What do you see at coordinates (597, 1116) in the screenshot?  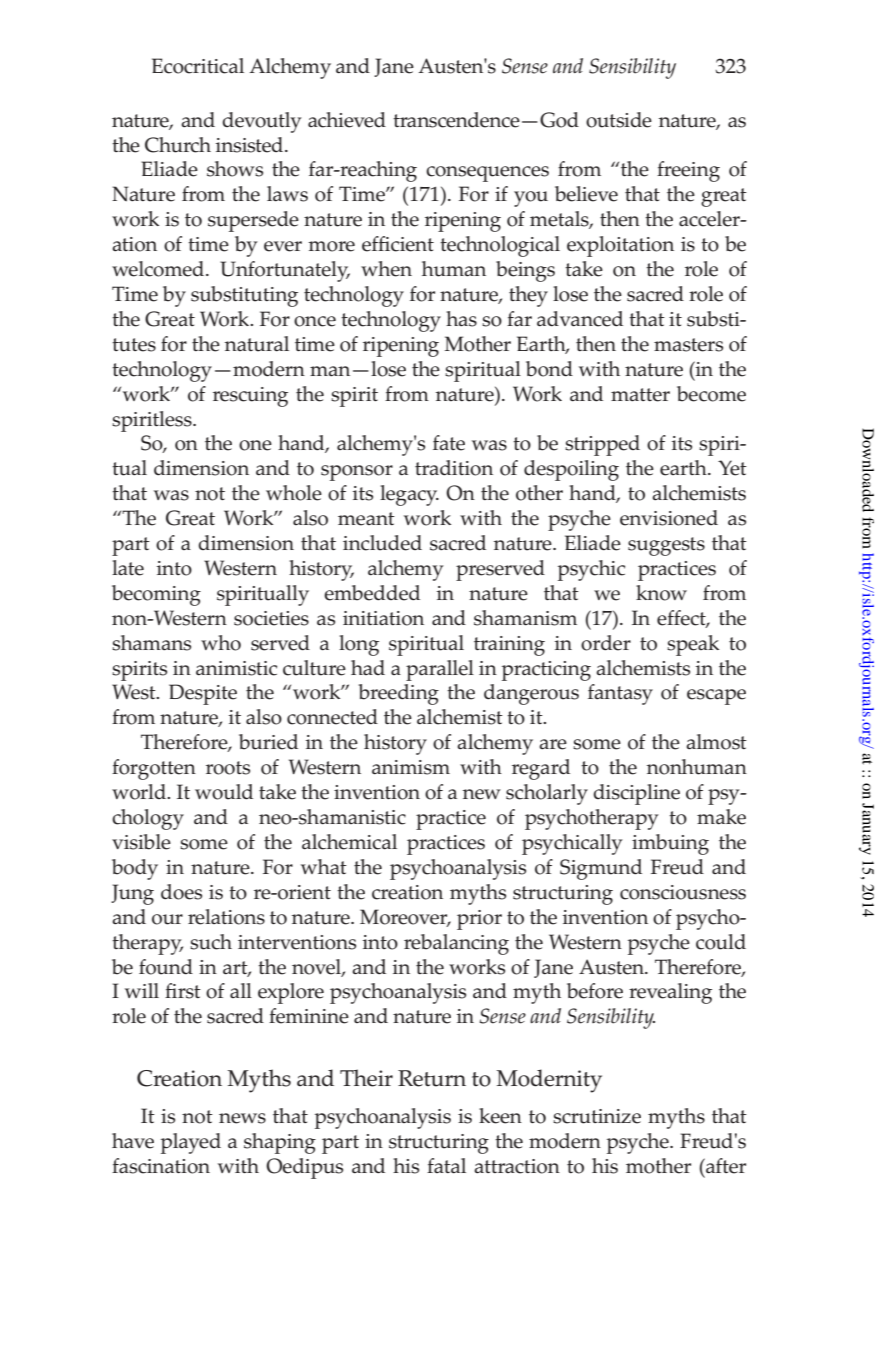 I see `scrutinize` at bounding box center [597, 1116].
